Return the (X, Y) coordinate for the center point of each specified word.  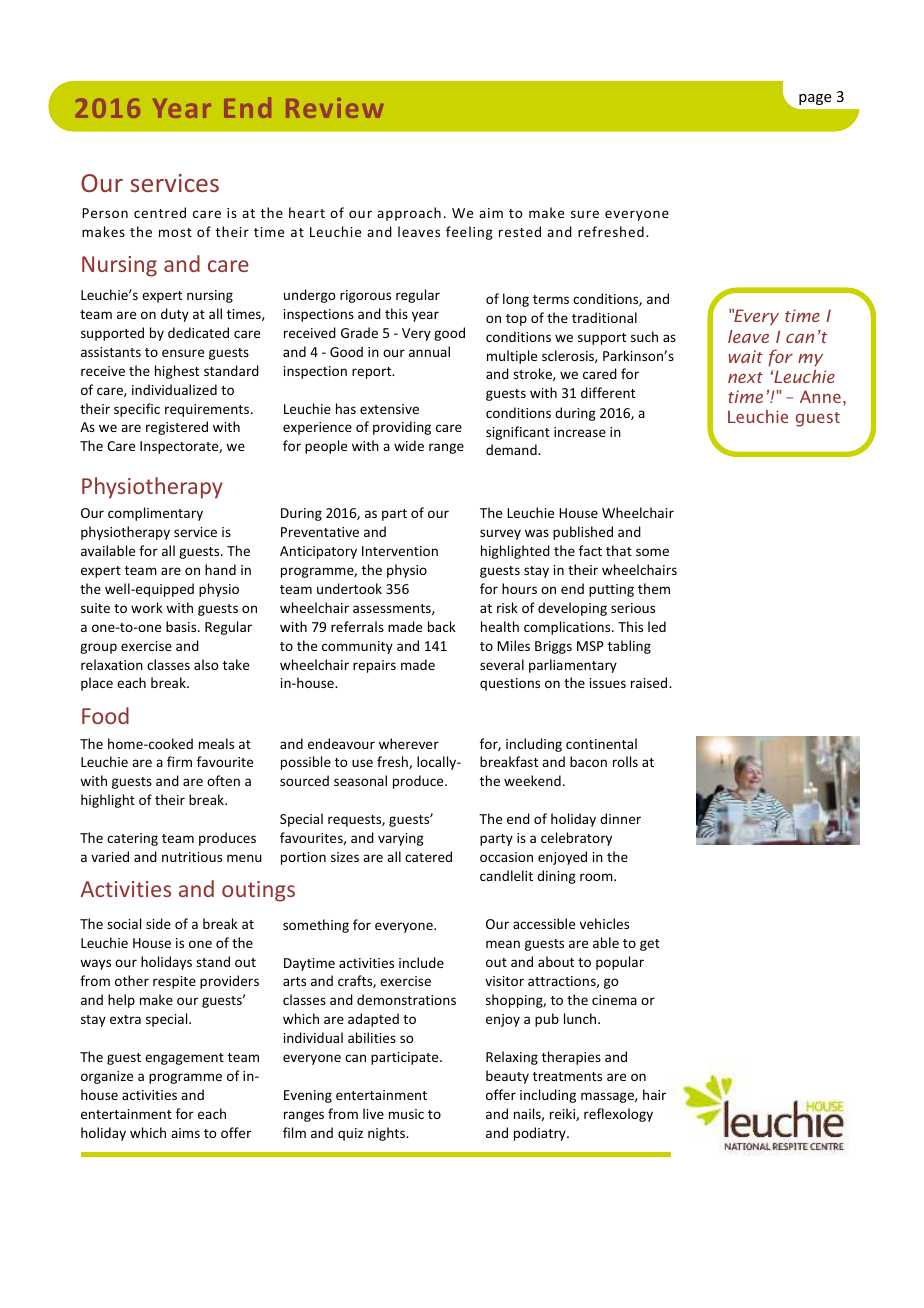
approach (409, 214)
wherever (409, 743)
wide (409, 445)
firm (179, 761)
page (815, 99)
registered (177, 428)
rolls (625, 761)
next (745, 377)
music (406, 1114)
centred (160, 212)
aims (185, 1133)
